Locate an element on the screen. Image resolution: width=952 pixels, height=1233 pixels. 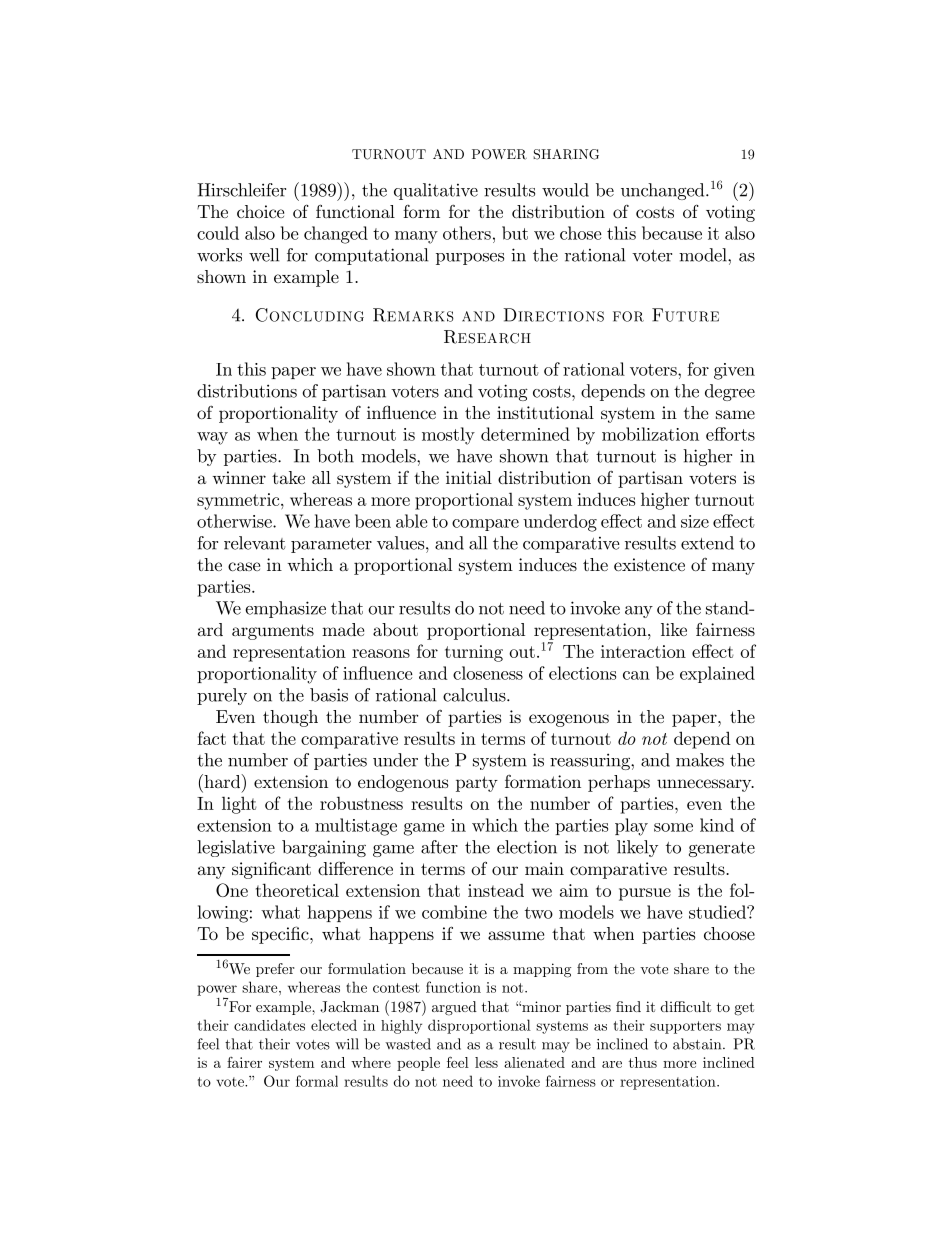
less is located at coordinates (486, 1062).
